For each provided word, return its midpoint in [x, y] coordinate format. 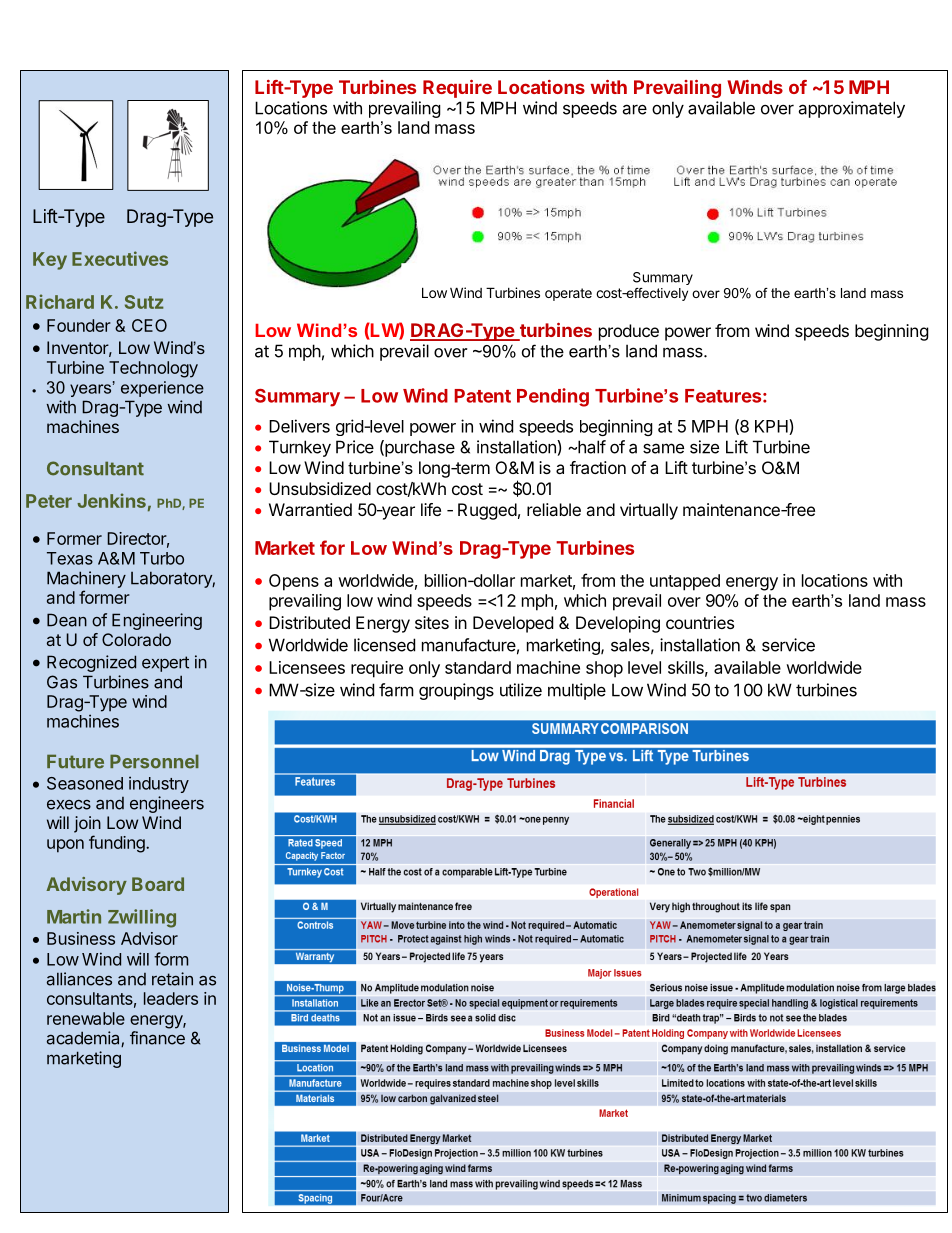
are [634, 109]
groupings [456, 691]
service [788, 645]
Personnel [154, 761]
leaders [171, 998]
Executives [120, 258]
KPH [772, 427]
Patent [482, 396]
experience [162, 389]
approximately [851, 109]
